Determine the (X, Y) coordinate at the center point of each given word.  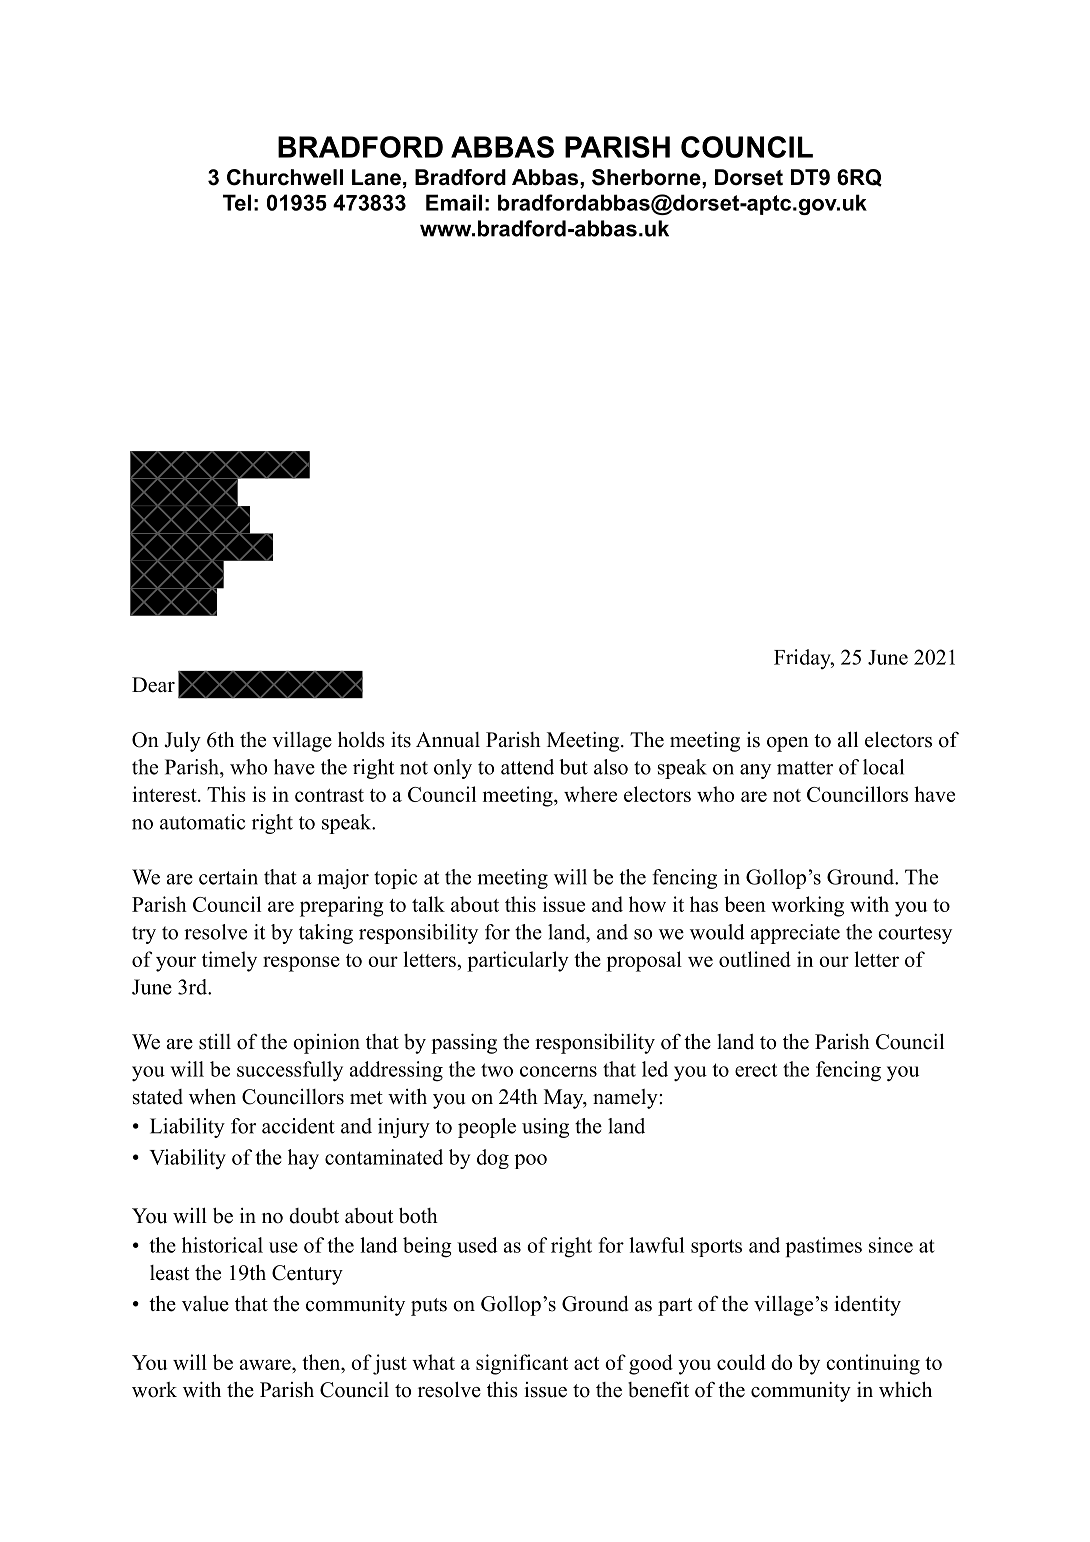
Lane (376, 177)
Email (454, 202)
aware (266, 1364)
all (848, 739)
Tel (237, 202)
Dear (153, 685)
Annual (448, 740)
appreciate (795, 934)
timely (229, 961)
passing (464, 1043)
